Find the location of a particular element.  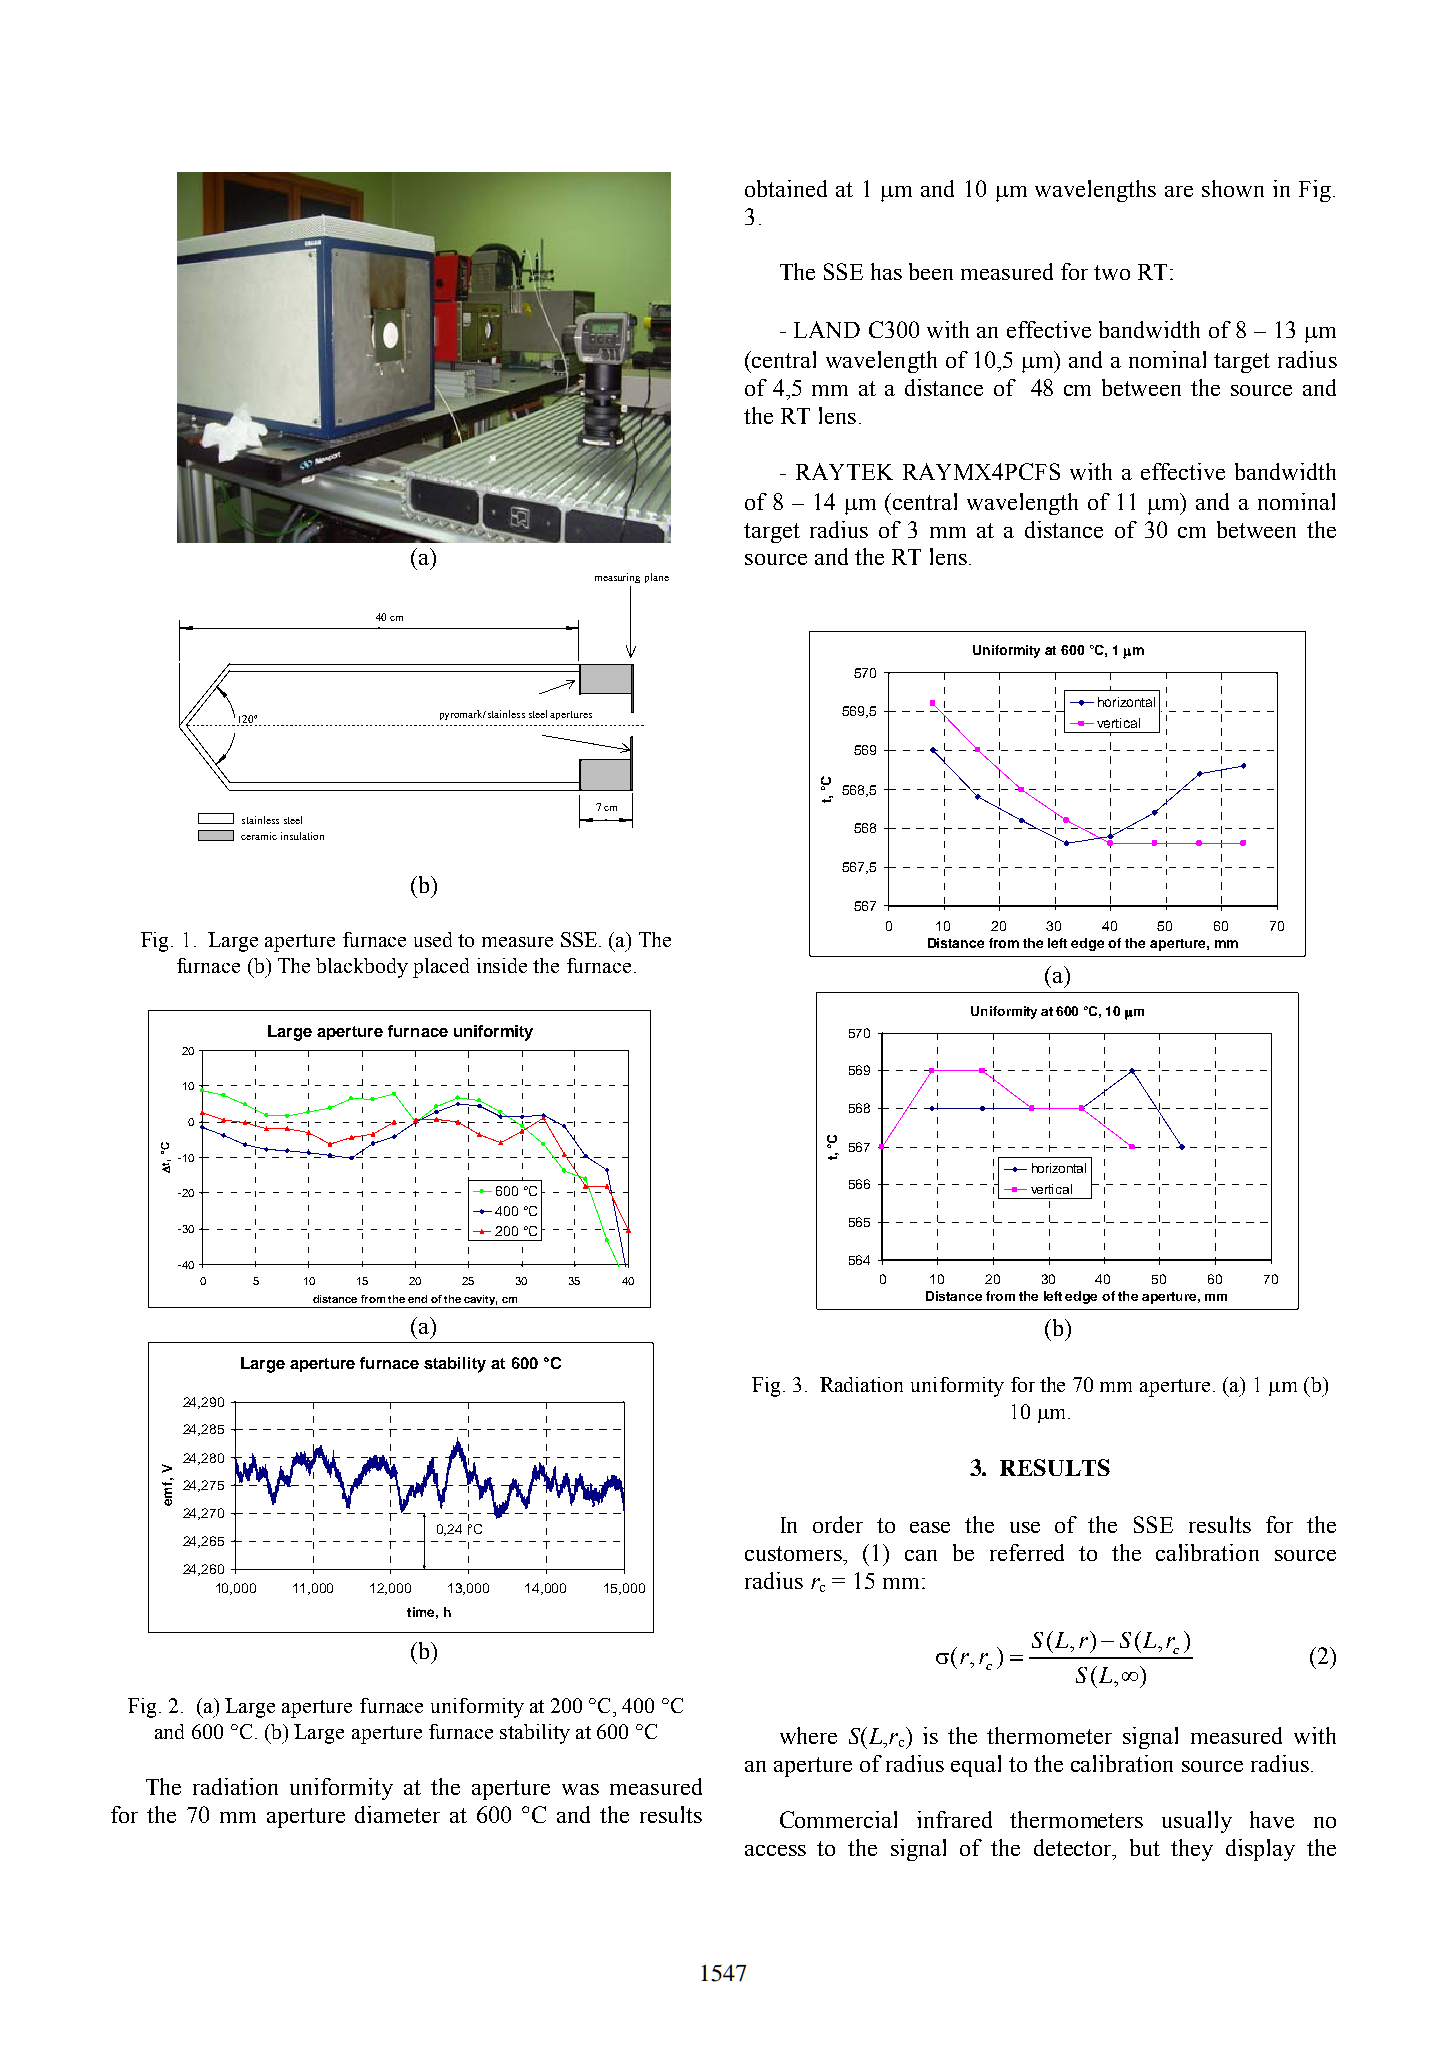

diameter is located at coordinates (397, 1814).
